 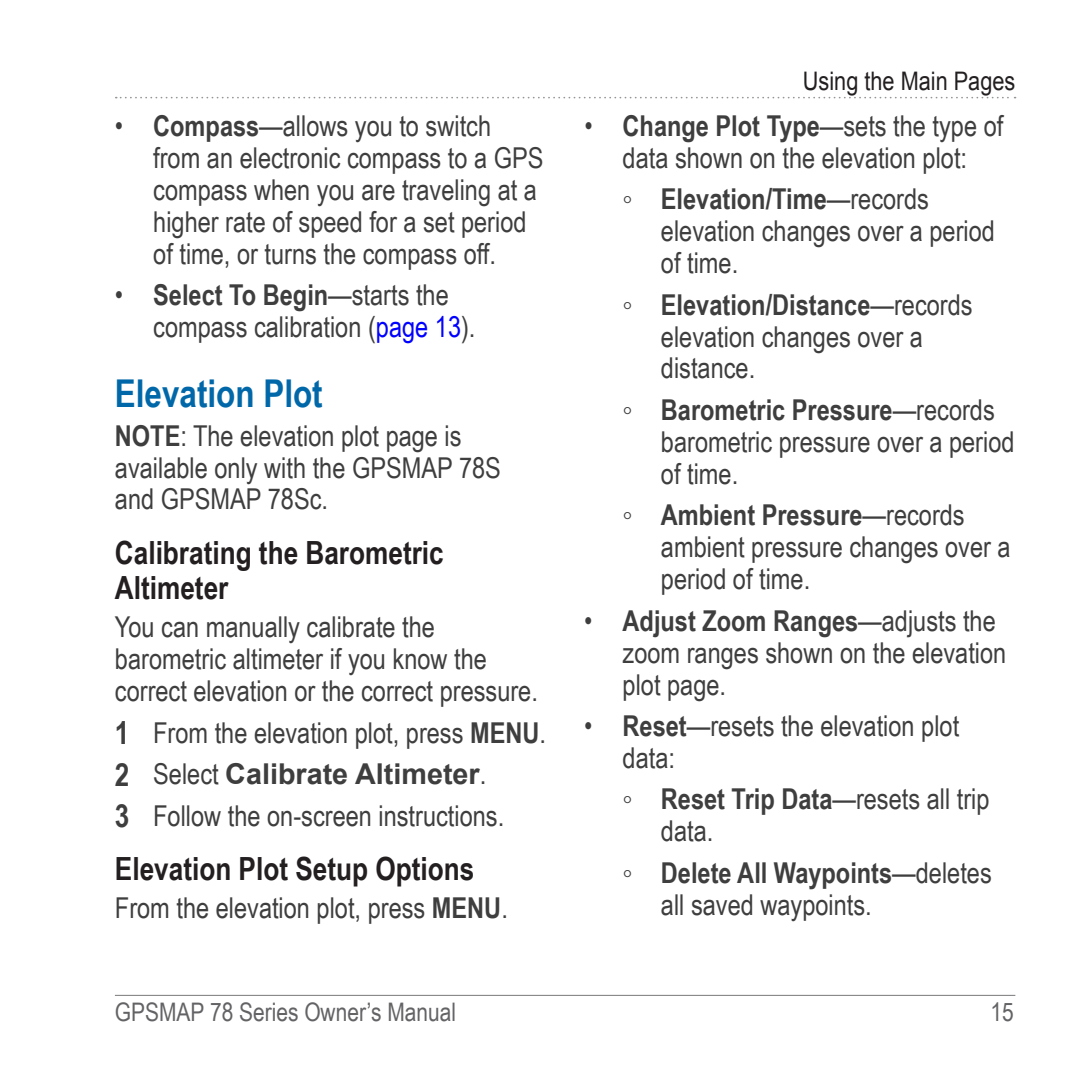 What do you see at coordinates (420, 659) in the screenshot?
I see `know` at bounding box center [420, 659].
